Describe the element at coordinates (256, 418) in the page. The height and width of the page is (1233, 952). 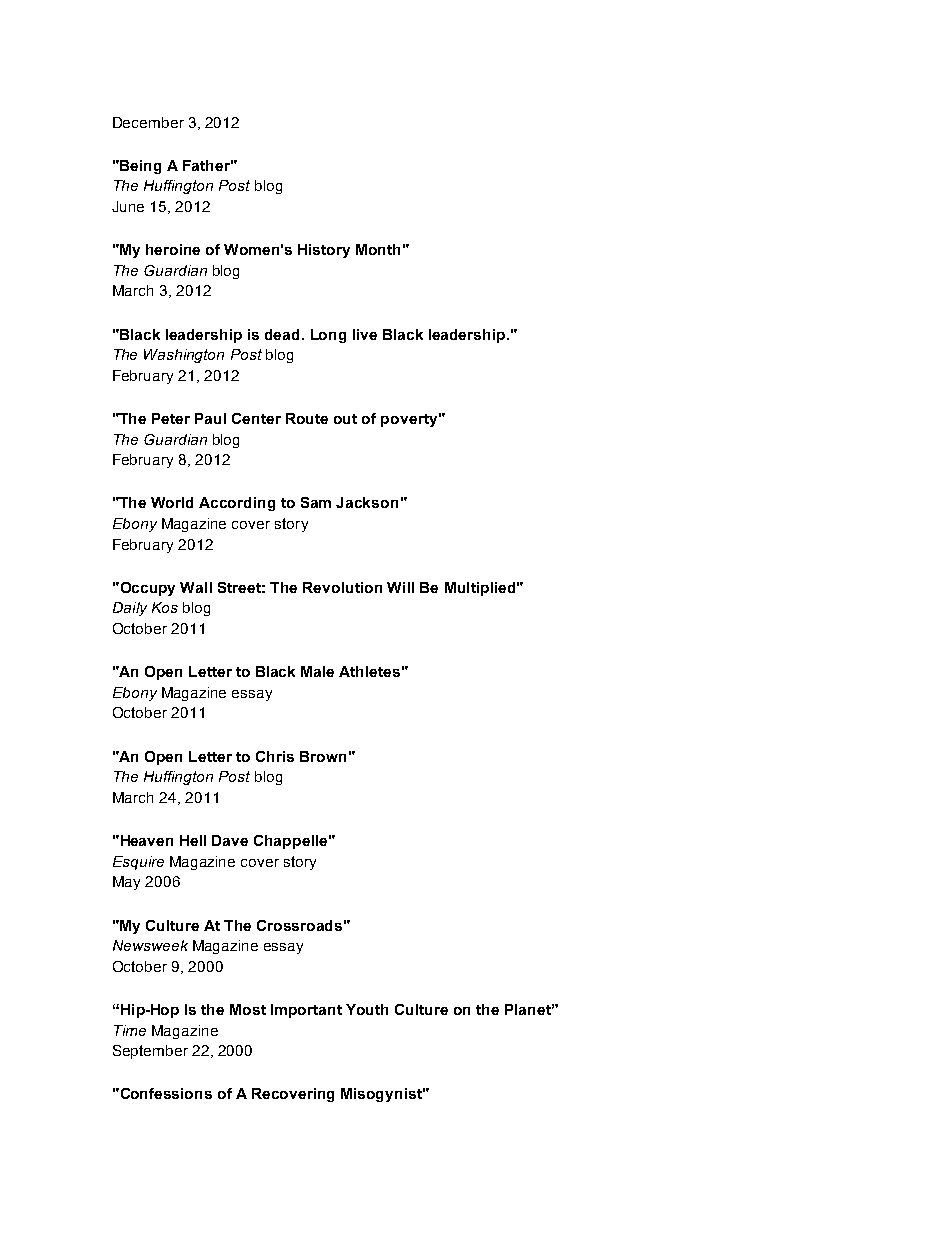
I see `Center` at that location.
